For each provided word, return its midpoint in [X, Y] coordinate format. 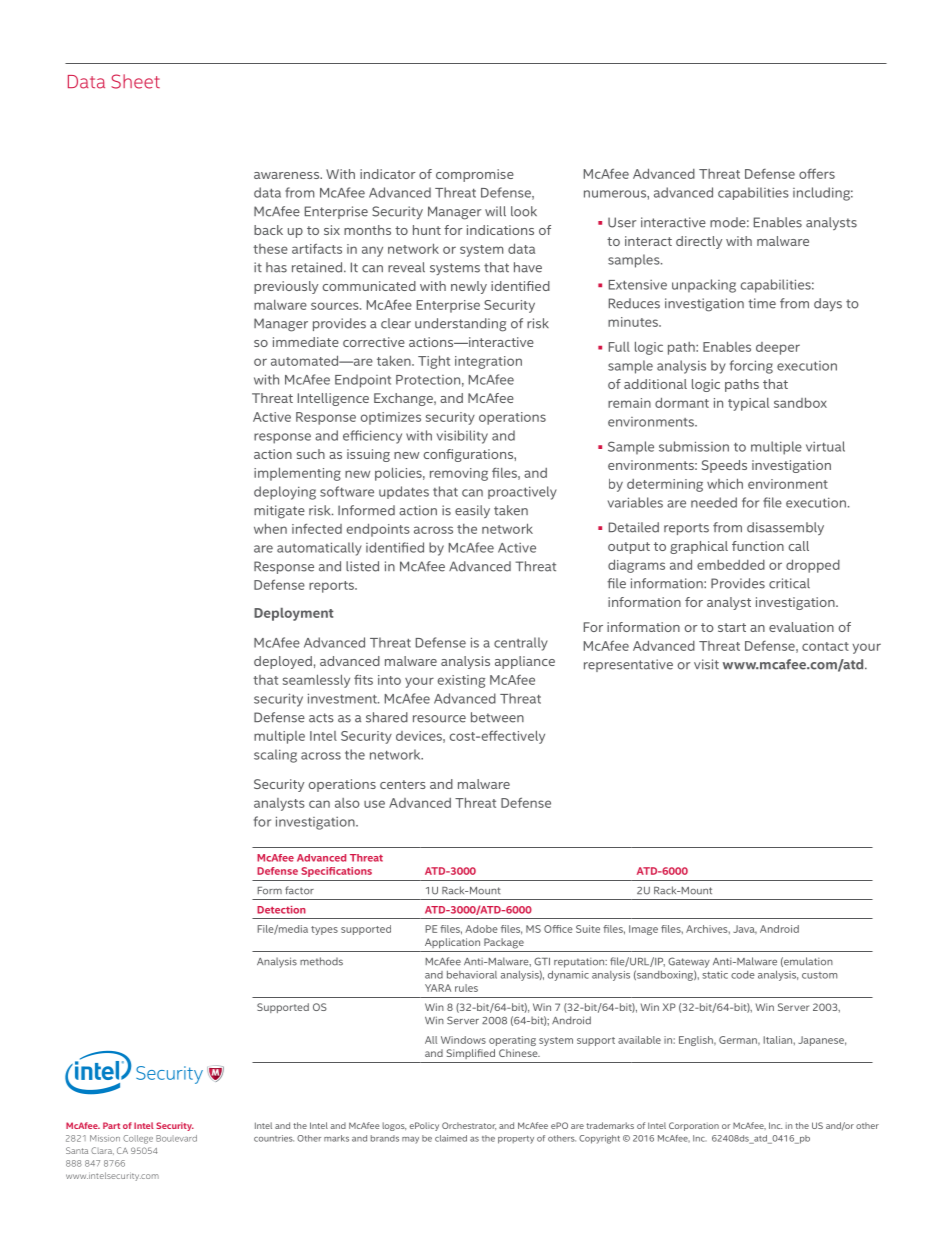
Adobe [481, 929]
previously [286, 287]
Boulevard [176, 1138]
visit [706, 664]
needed [714, 502]
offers [817, 173]
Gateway [689, 962]
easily [472, 511]
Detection [281, 910]
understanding [460, 325]
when [270, 528]
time [762, 303]
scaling [275, 756]
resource [439, 719]
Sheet [135, 81]
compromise [475, 175]
